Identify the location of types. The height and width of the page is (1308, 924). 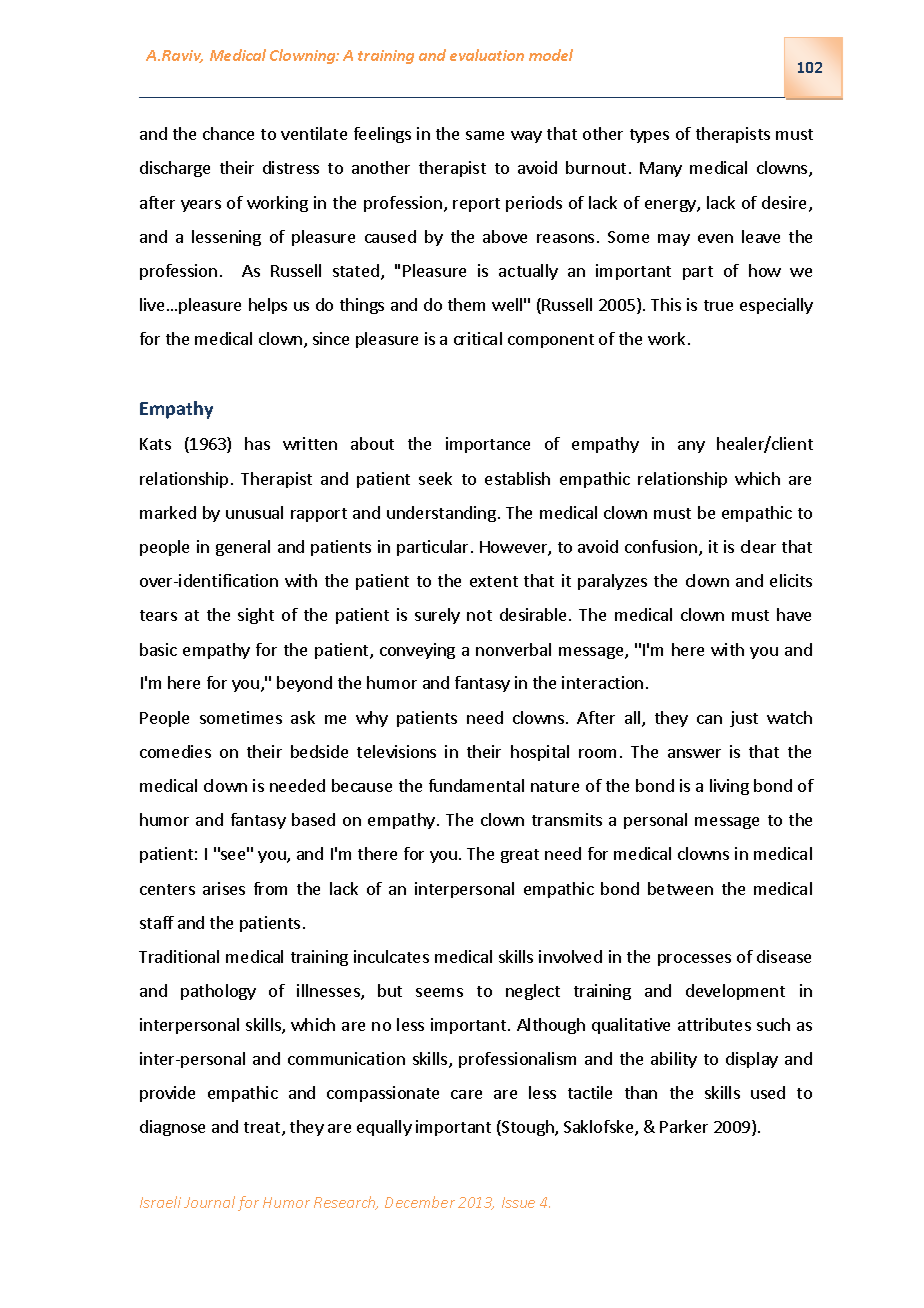
(649, 136).
